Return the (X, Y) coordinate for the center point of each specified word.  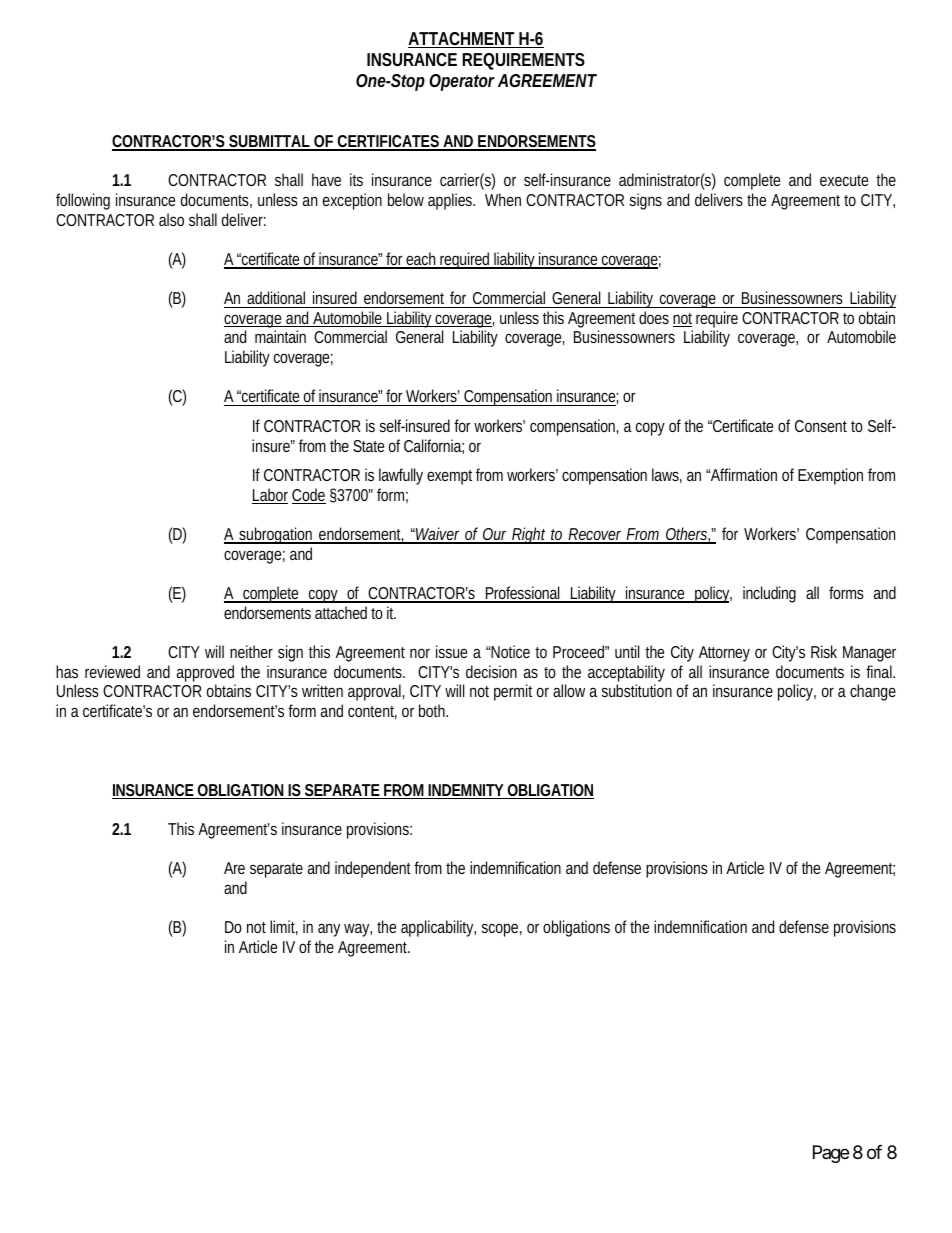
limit (284, 927)
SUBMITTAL (269, 142)
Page (831, 1154)
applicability (438, 928)
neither (251, 651)
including (769, 594)
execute (844, 180)
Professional (523, 594)
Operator (462, 82)
